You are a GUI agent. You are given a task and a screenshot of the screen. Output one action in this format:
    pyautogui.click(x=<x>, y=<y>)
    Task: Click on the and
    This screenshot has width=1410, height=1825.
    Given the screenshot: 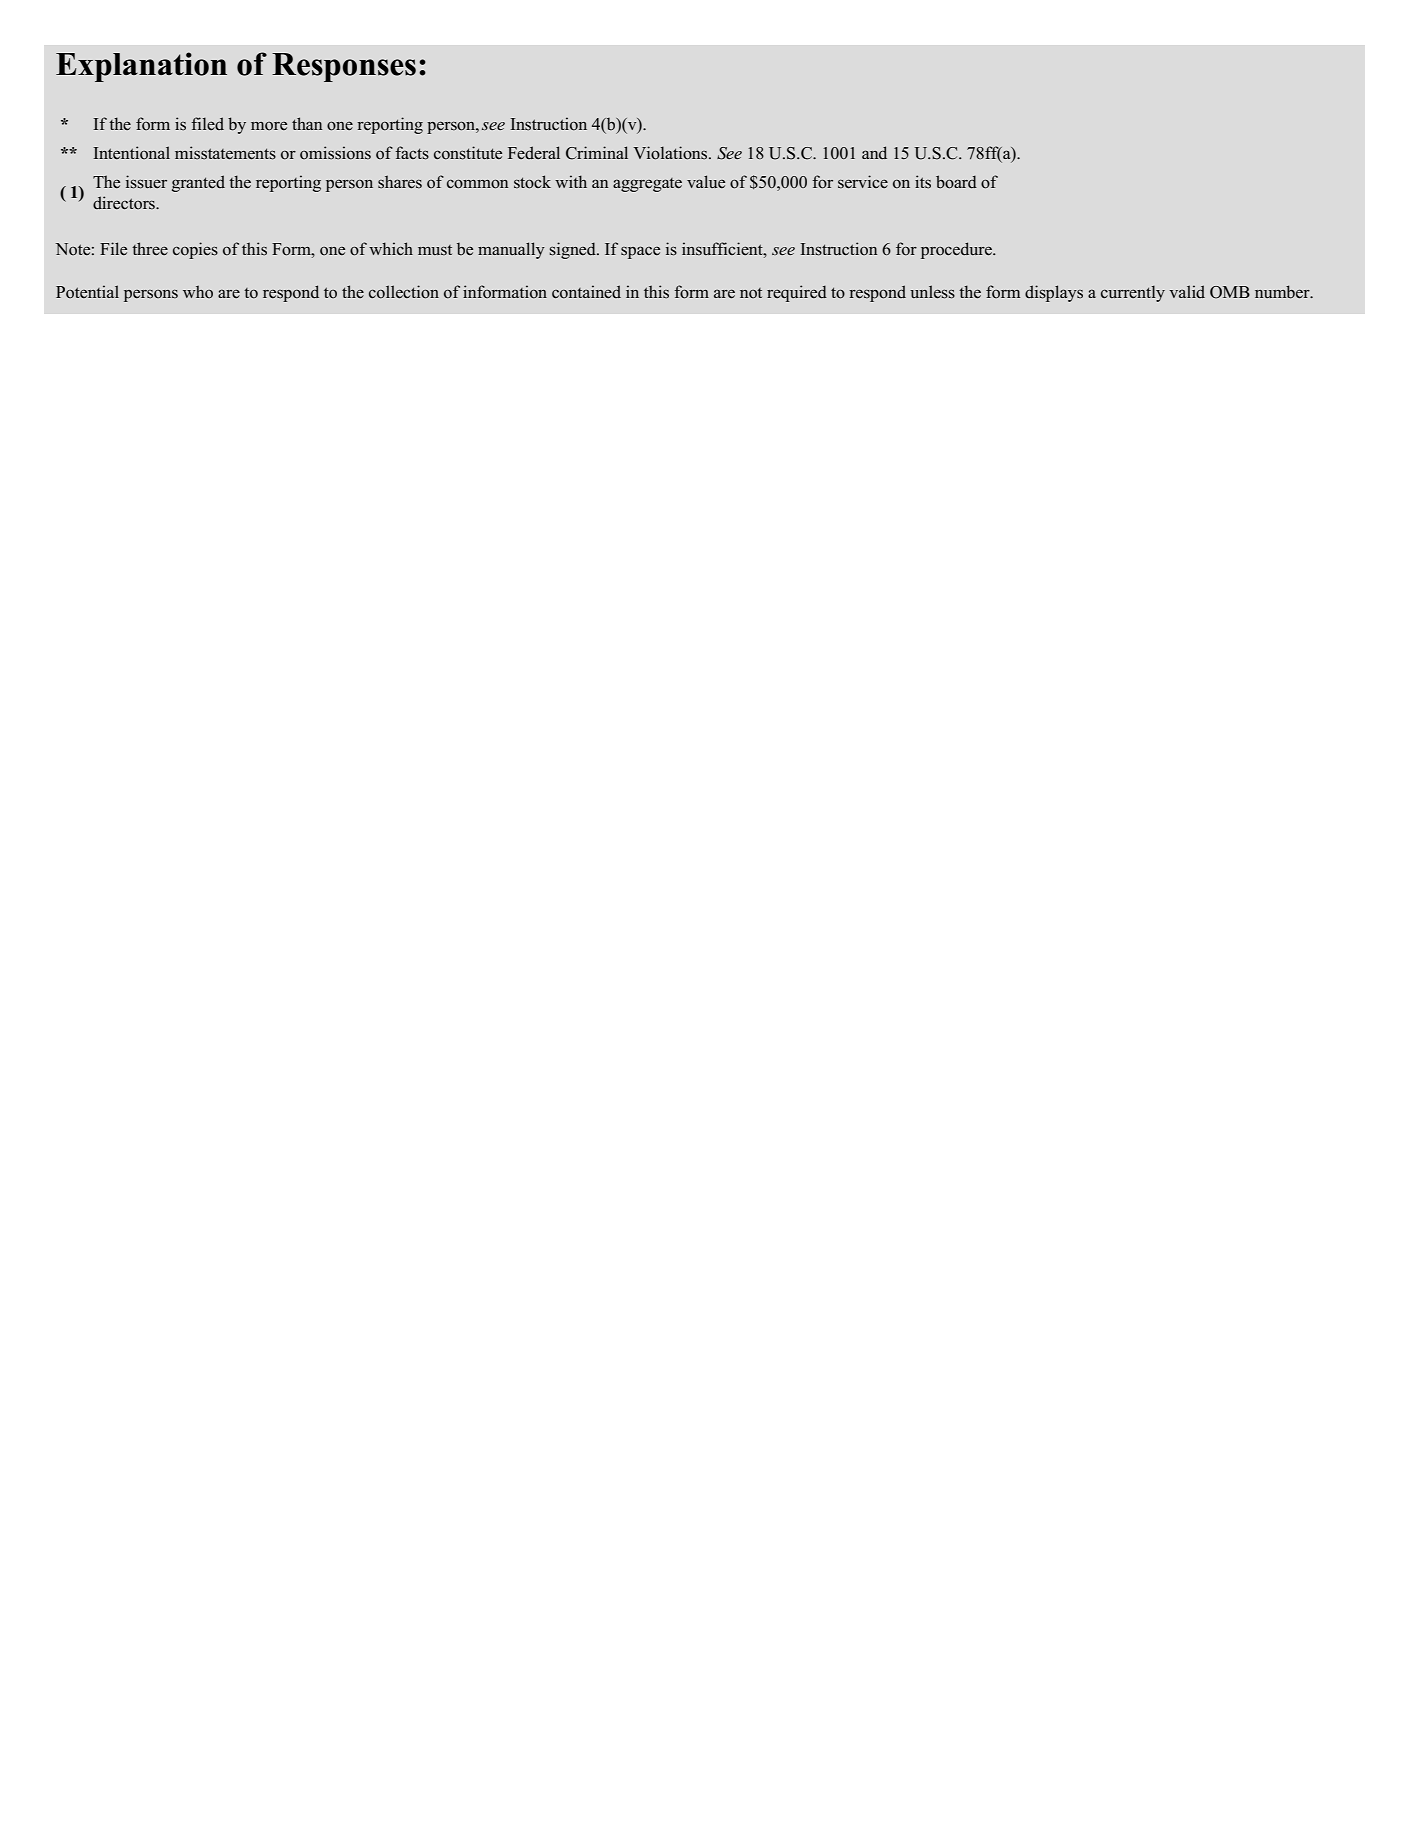 What is the action you would take?
    pyautogui.click(x=874, y=152)
